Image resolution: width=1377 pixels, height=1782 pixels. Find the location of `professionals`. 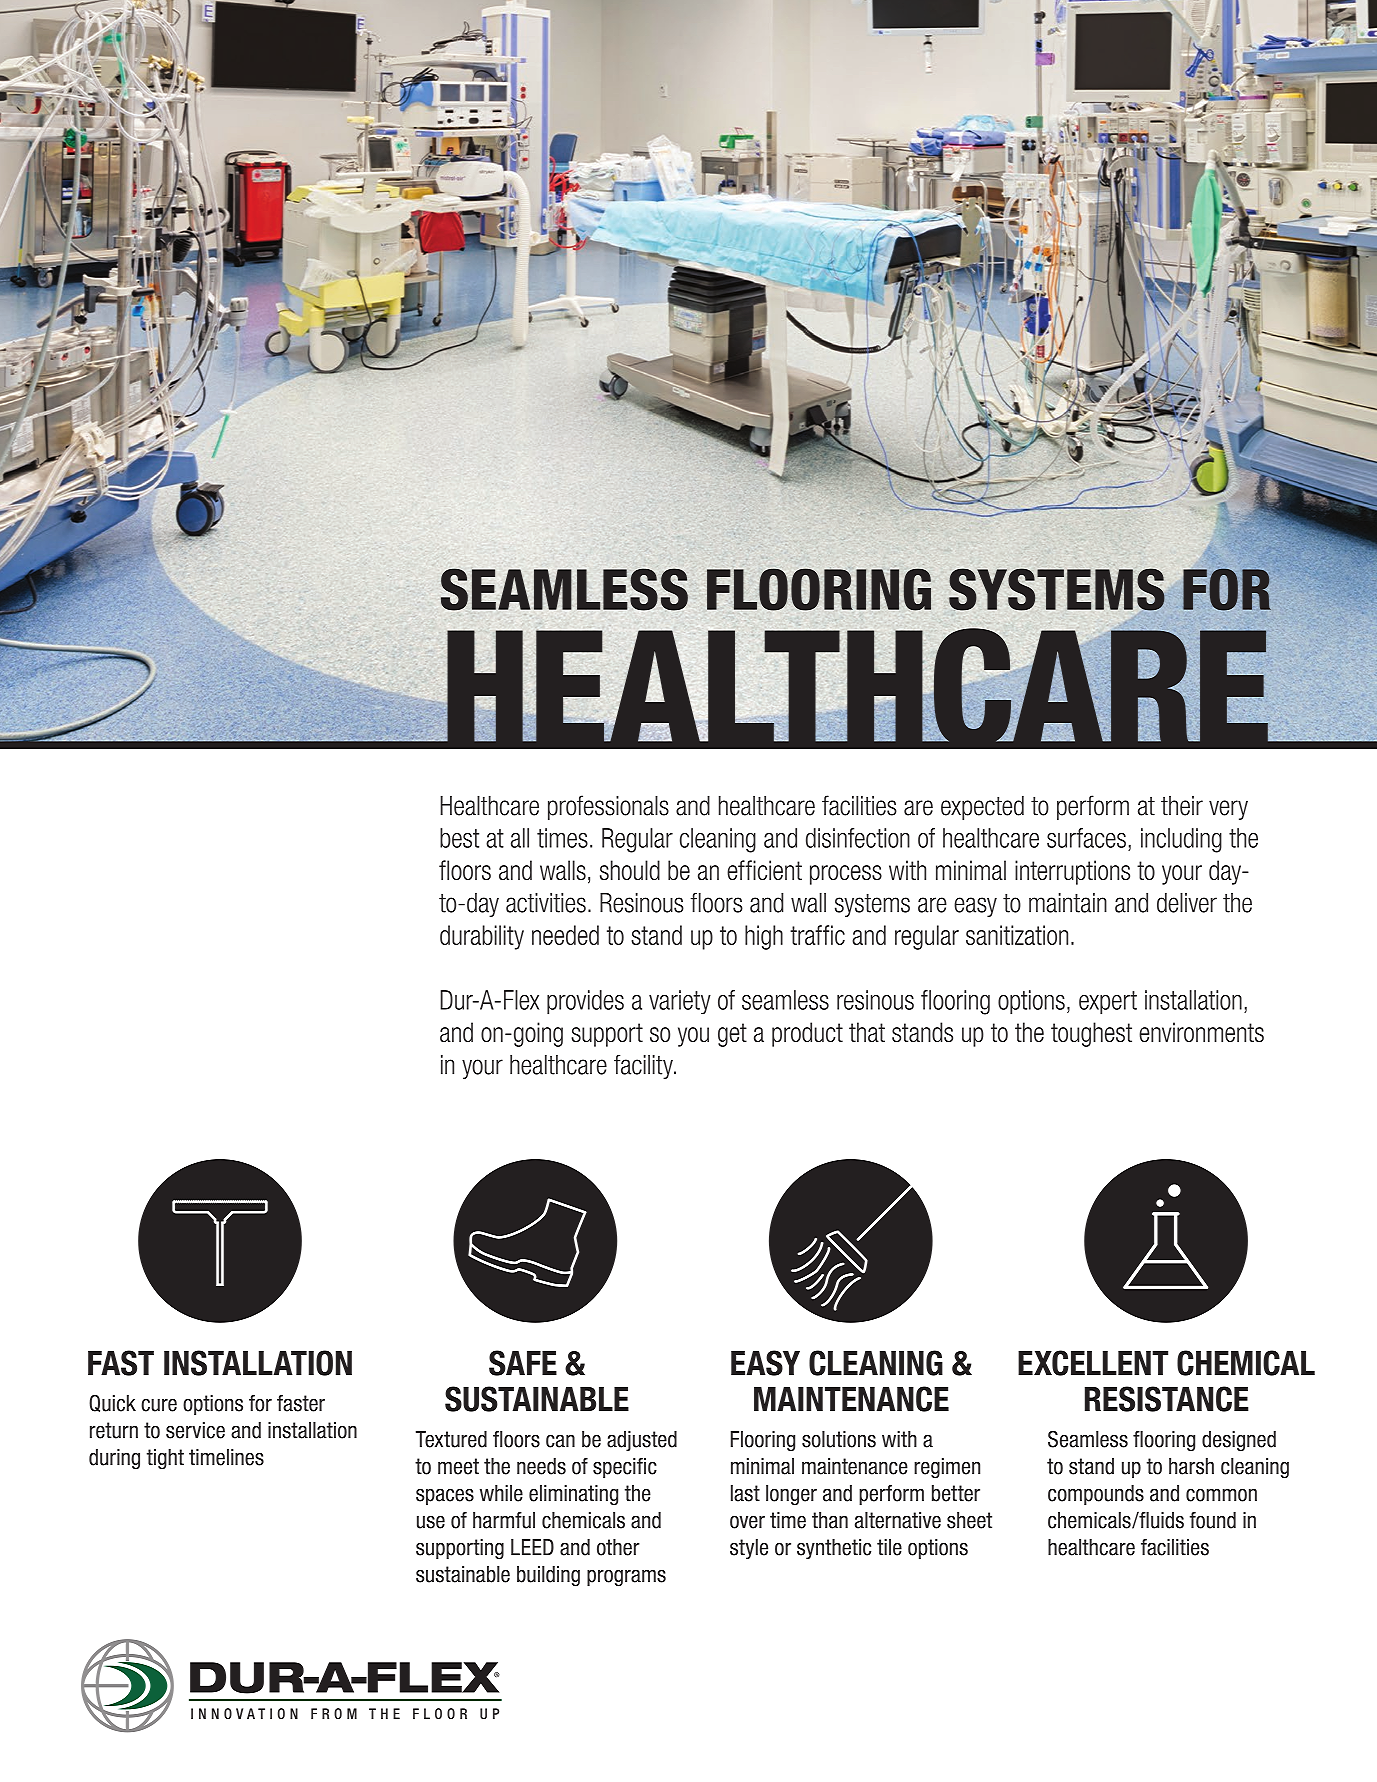

professionals is located at coordinates (608, 807).
